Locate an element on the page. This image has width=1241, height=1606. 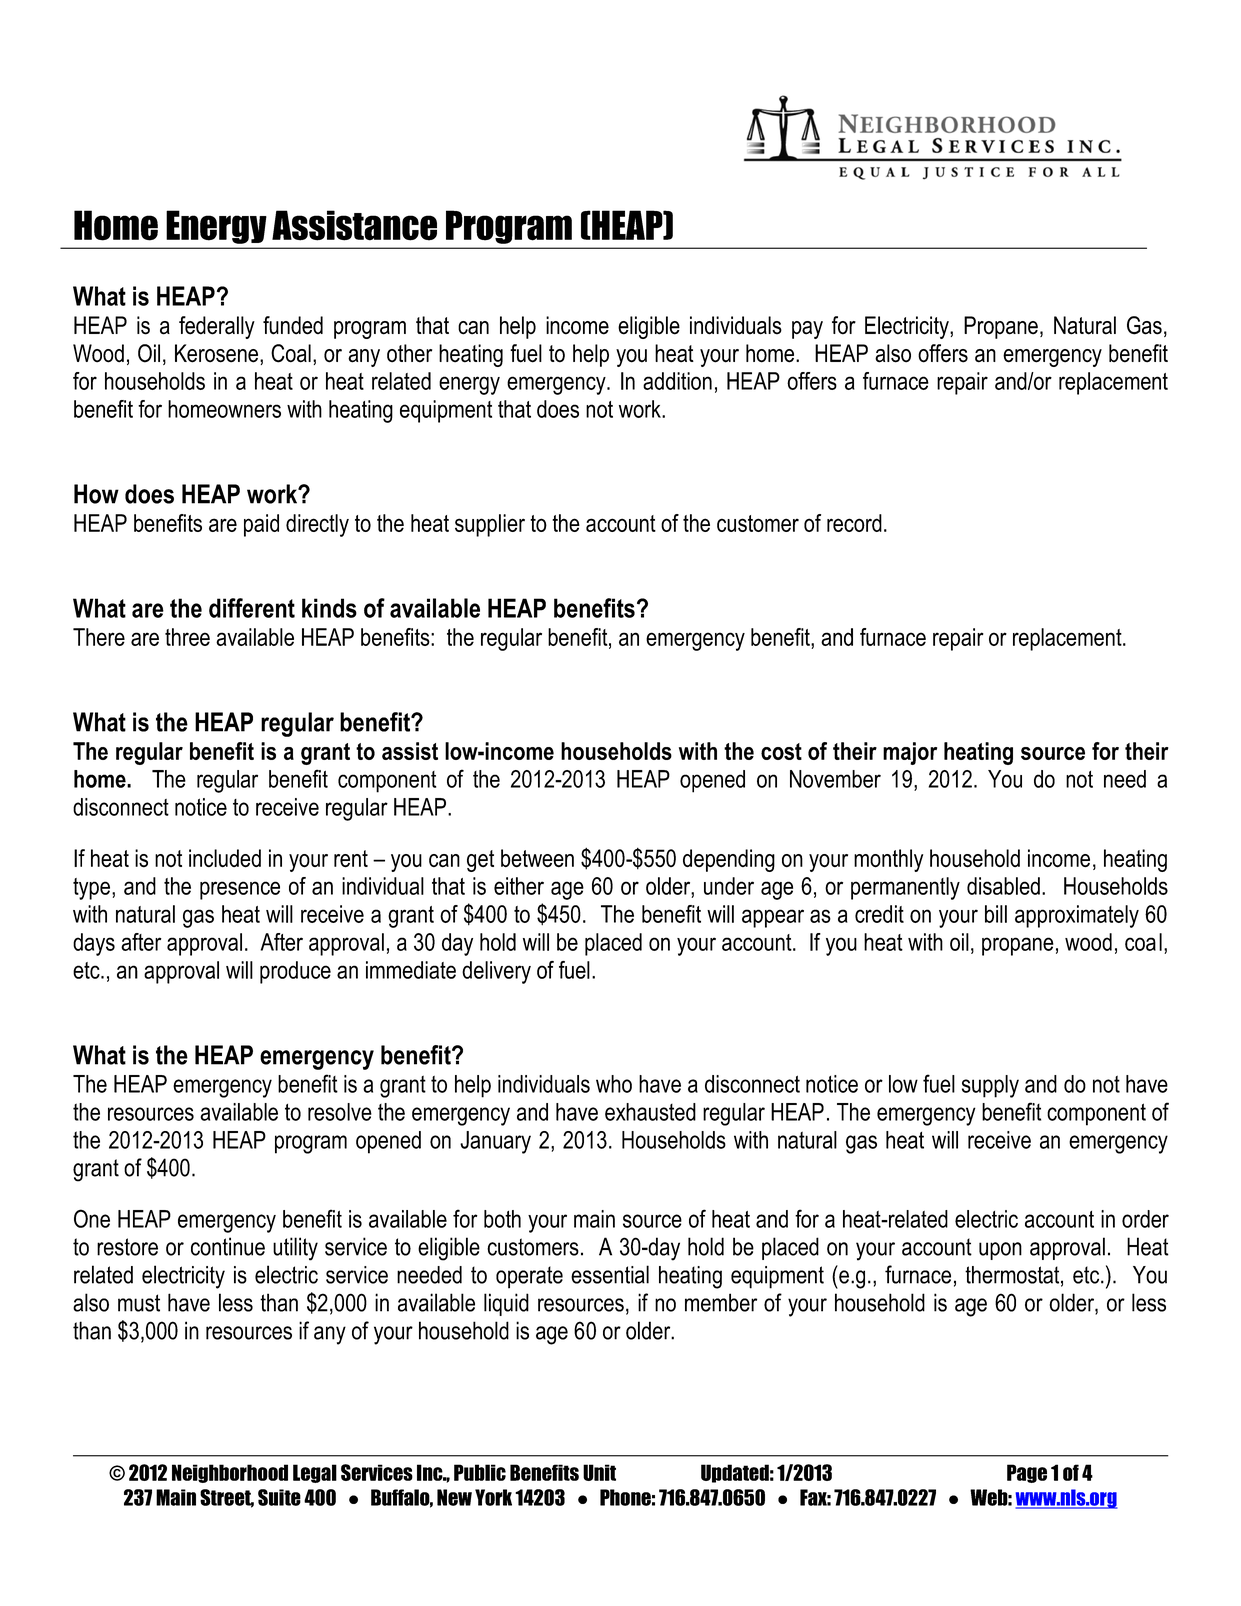
either is located at coordinates (519, 886).
